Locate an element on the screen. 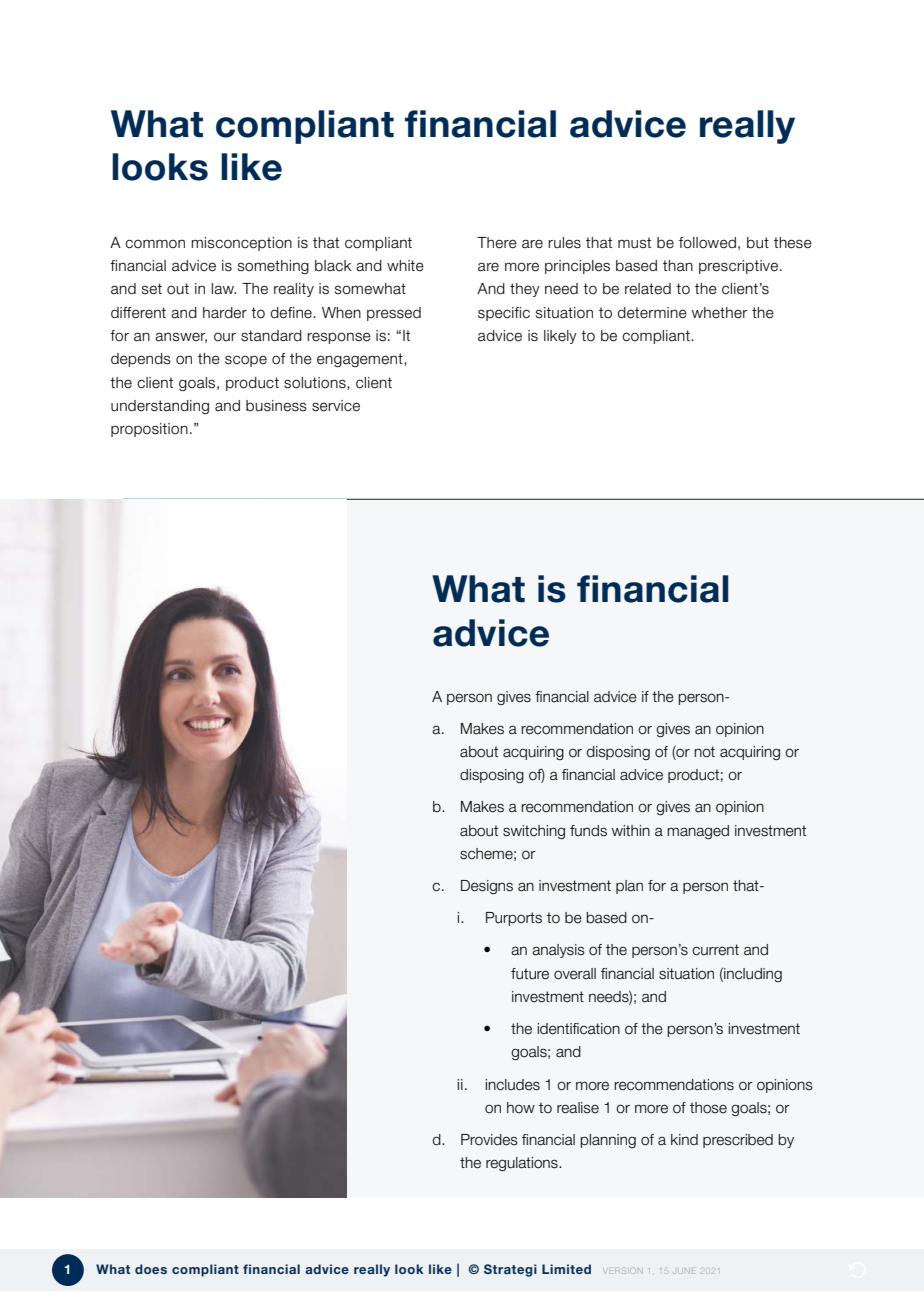  does is located at coordinates (151, 1269).
